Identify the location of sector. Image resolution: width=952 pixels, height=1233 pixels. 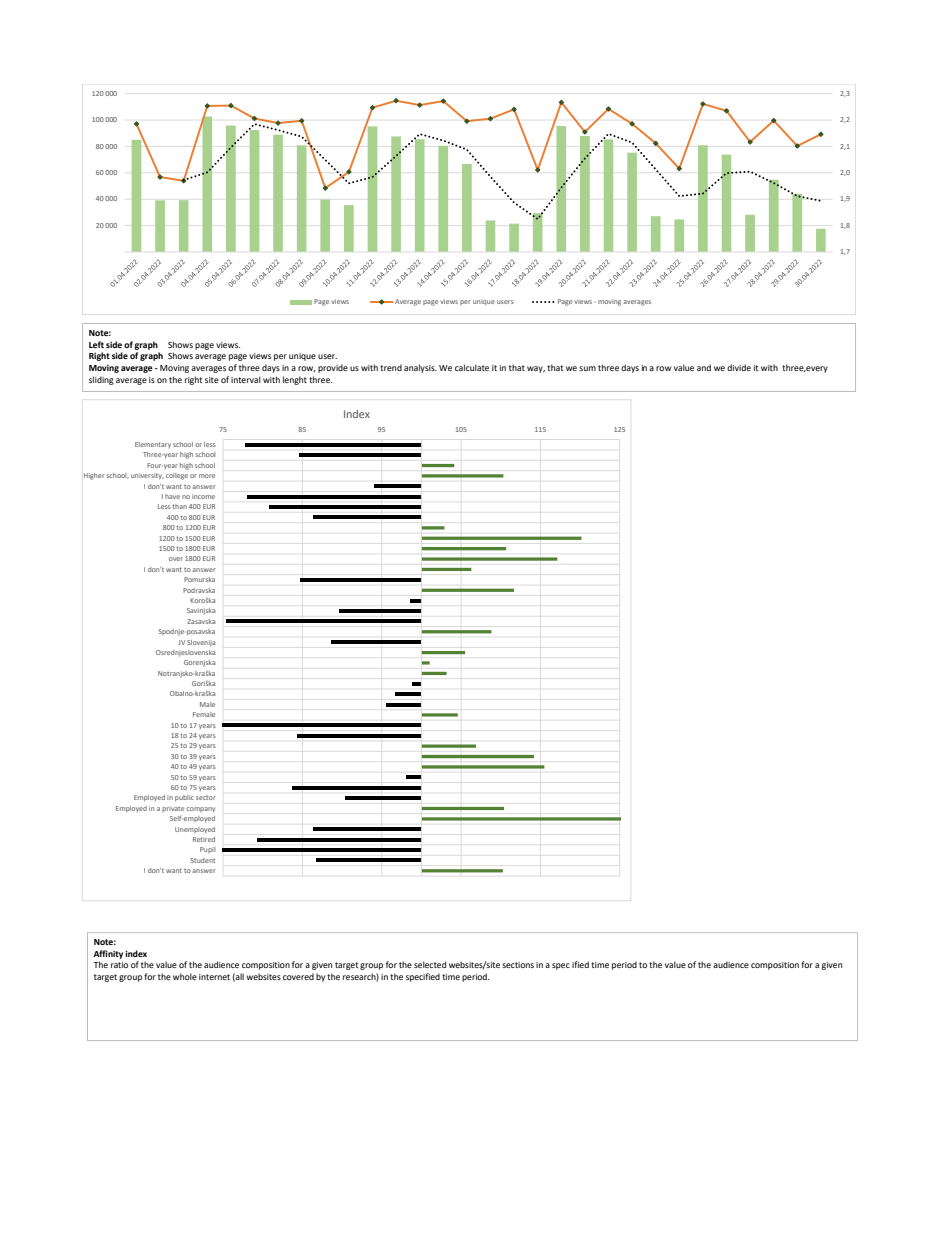
(206, 798).
